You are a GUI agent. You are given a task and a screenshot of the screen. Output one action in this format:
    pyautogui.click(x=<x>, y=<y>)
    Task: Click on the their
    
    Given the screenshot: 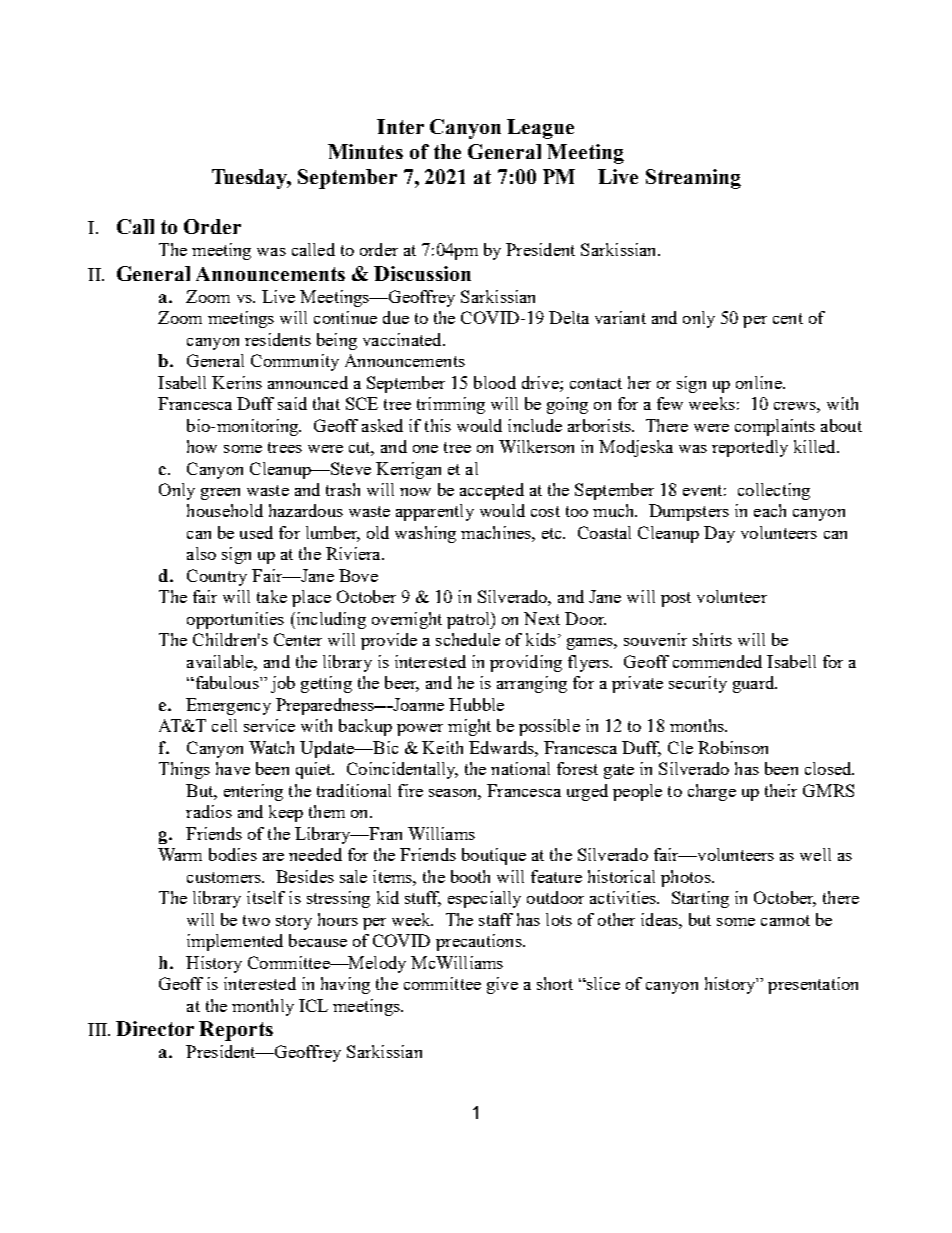 What is the action you would take?
    pyautogui.click(x=781, y=790)
